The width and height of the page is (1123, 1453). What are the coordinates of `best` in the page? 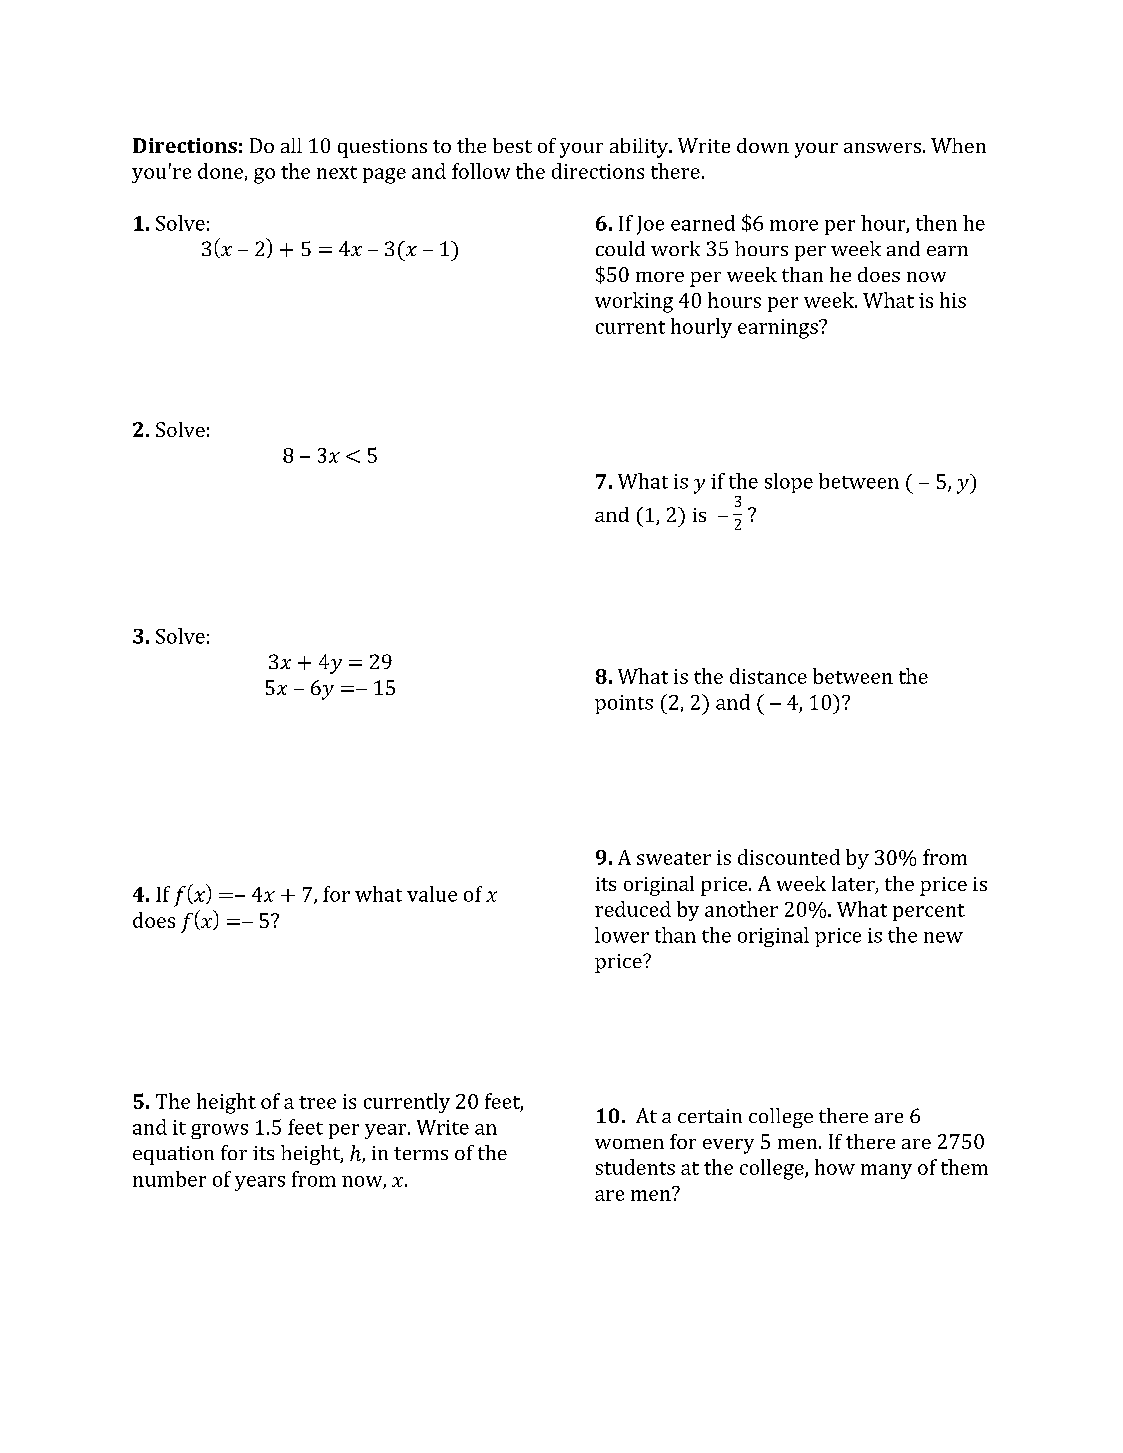 It's located at (512, 145).
